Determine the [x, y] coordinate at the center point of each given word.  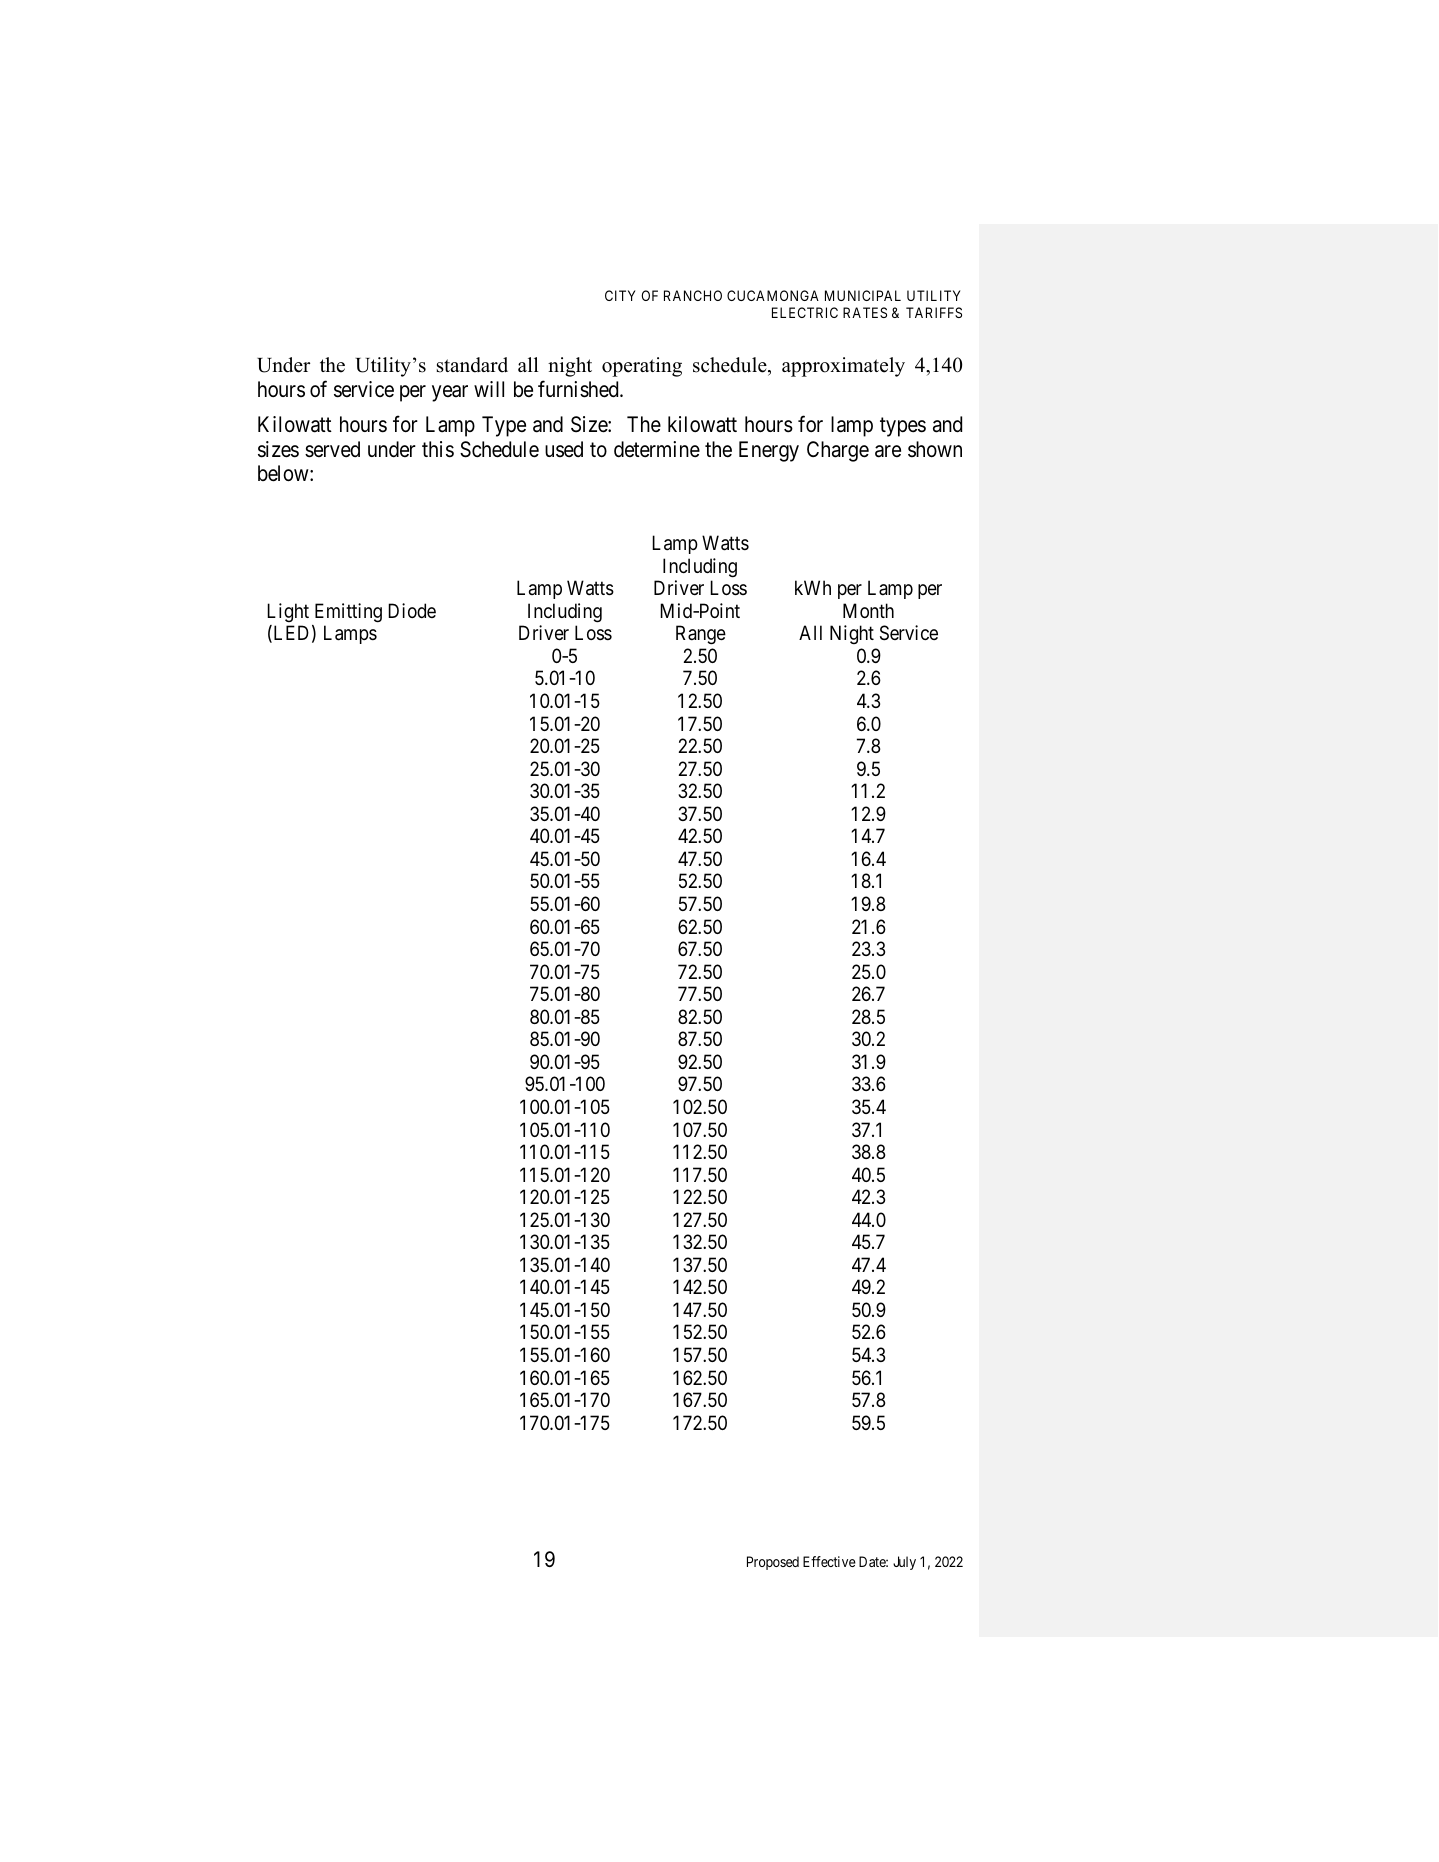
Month [868, 610]
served [332, 449]
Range [701, 635]
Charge [838, 451]
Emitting [348, 613]
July [904, 1563]
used [564, 449]
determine [657, 449]
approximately [843, 367]
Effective [829, 1561]
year [450, 393]
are [888, 451]
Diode [412, 610]
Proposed [773, 1563]
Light [288, 612]
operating [642, 367]
